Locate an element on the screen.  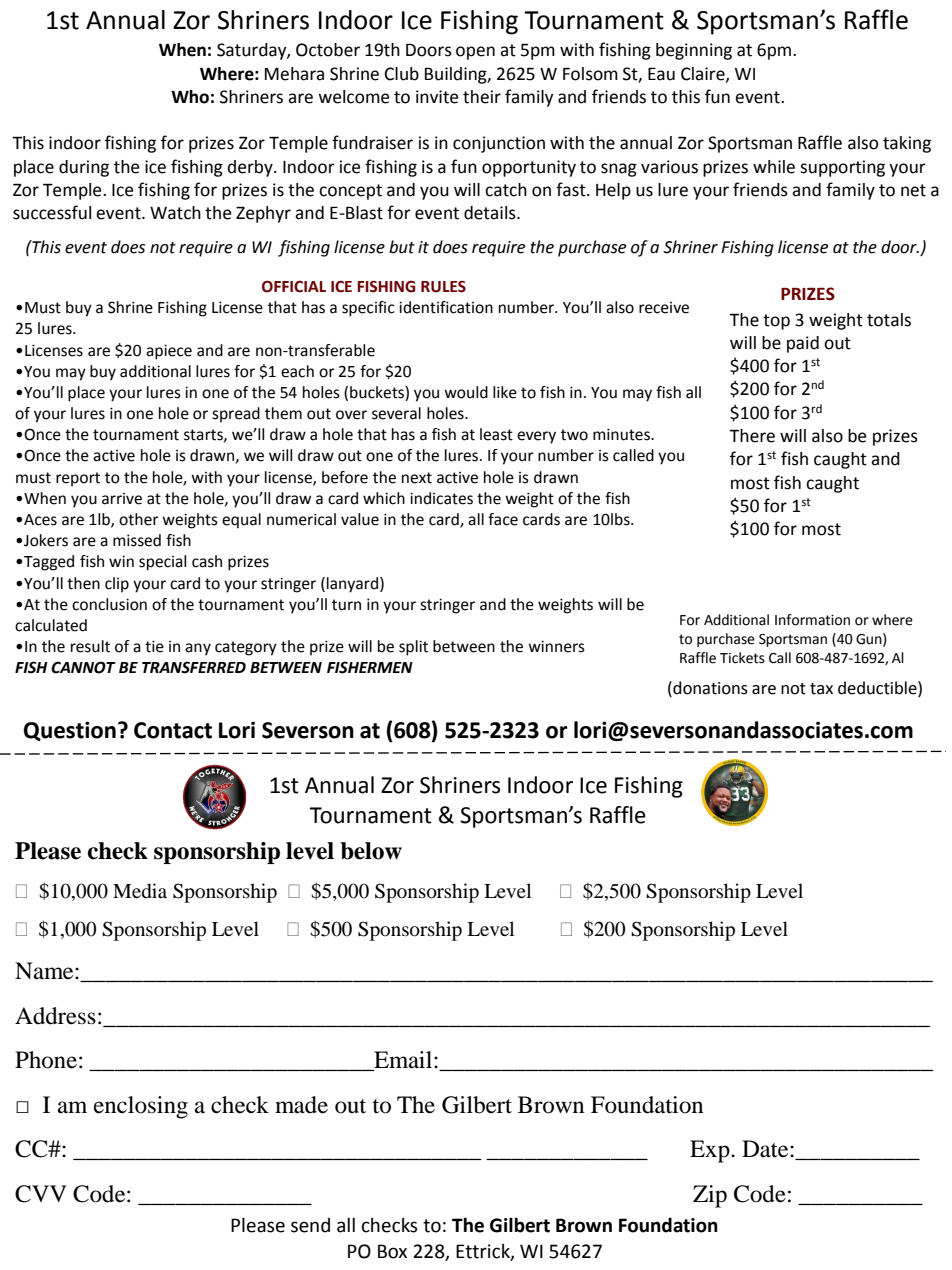
their is located at coordinates (482, 97).
